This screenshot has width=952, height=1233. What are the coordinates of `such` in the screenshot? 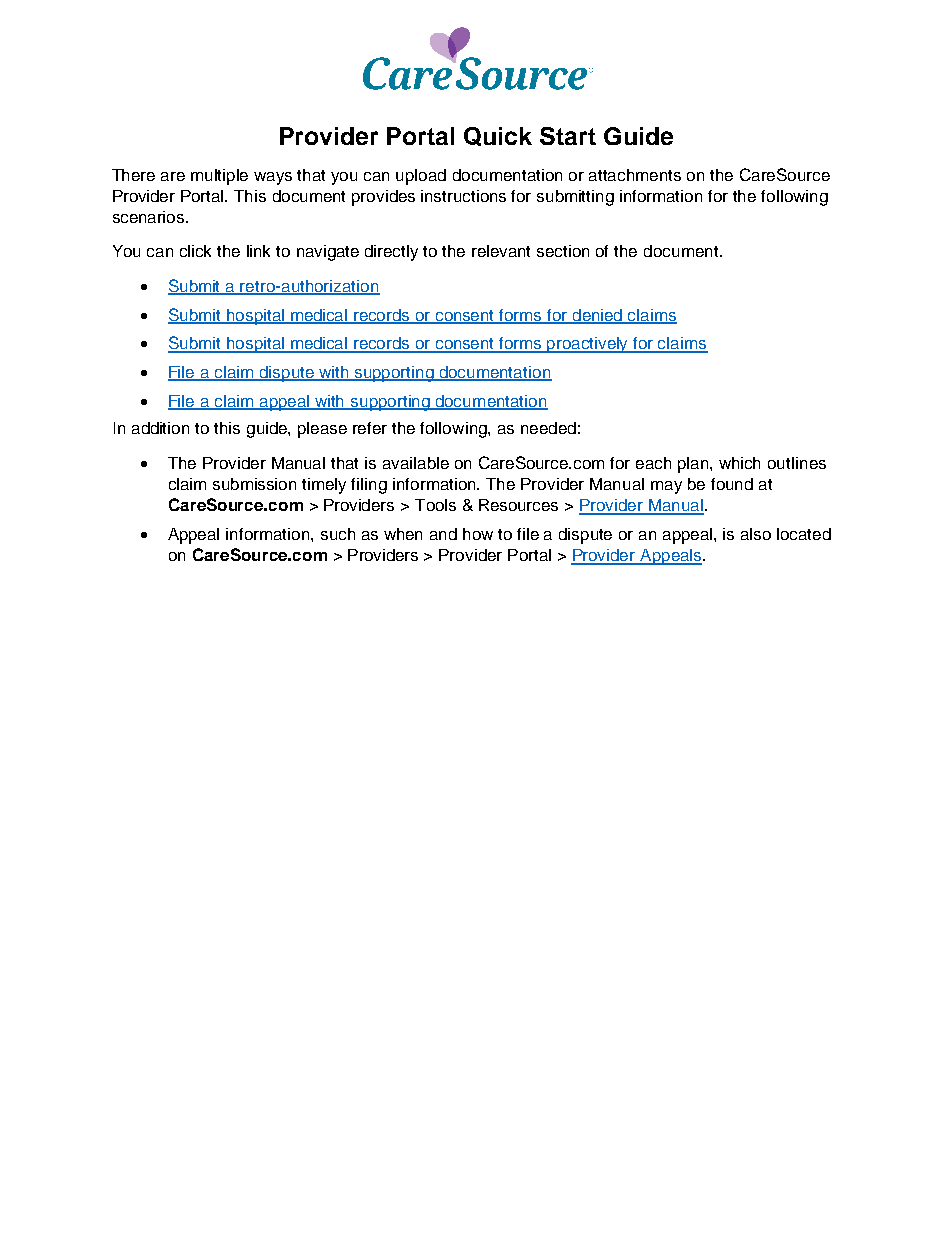 It's located at (338, 534).
